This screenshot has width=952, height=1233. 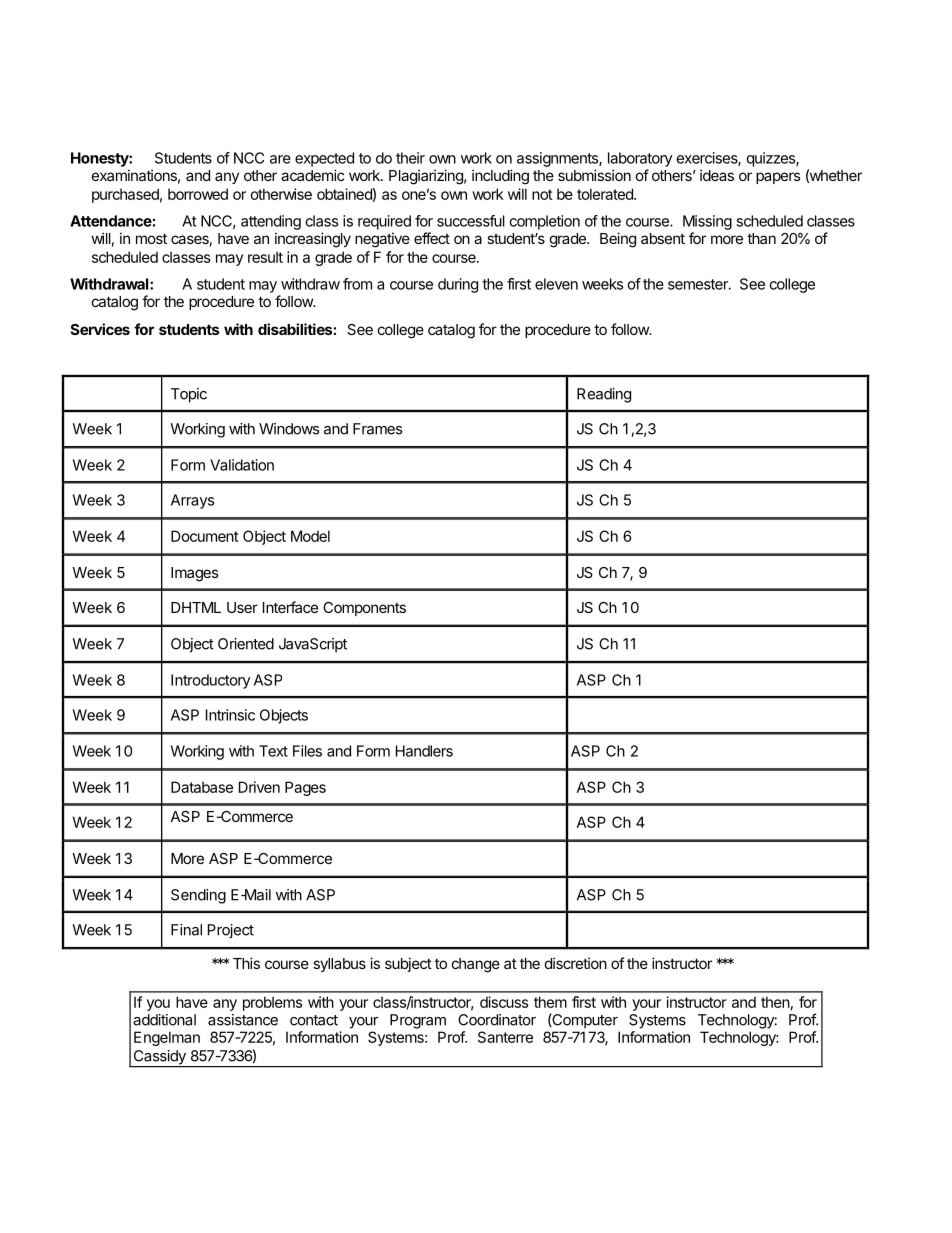 I want to click on additional, so click(x=164, y=1020).
